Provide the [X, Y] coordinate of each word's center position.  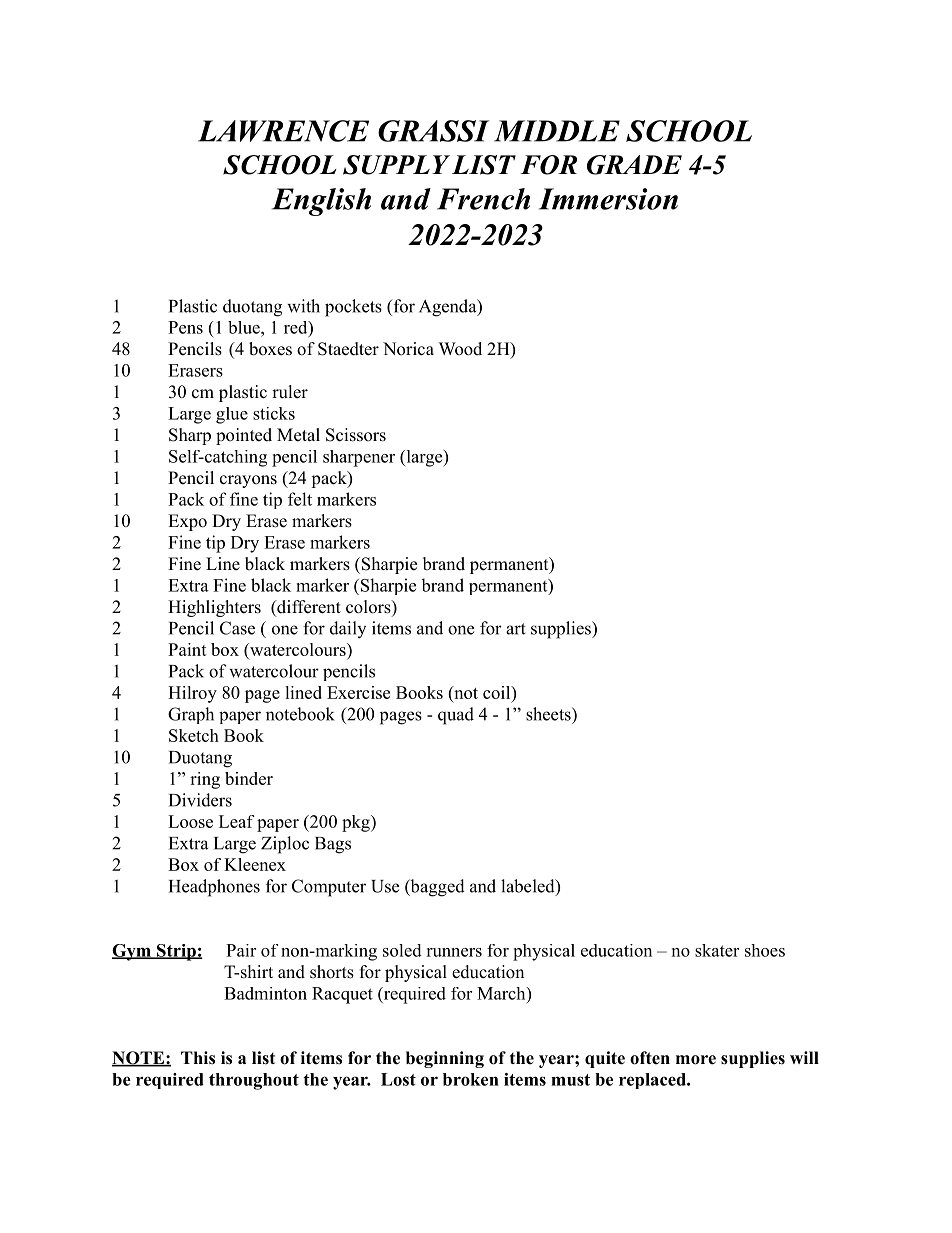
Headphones [214, 888]
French [483, 199]
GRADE [634, 165]
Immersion [608, 199]
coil [497, 692]
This [198, 1058]
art [516, 629]
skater [717, 950]
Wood [460, 349]
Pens [185, 327]
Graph [191, 715]
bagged [436, 888]
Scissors [356, 435]
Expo [187, 522]
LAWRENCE [283, 131]
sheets [549, 714]
